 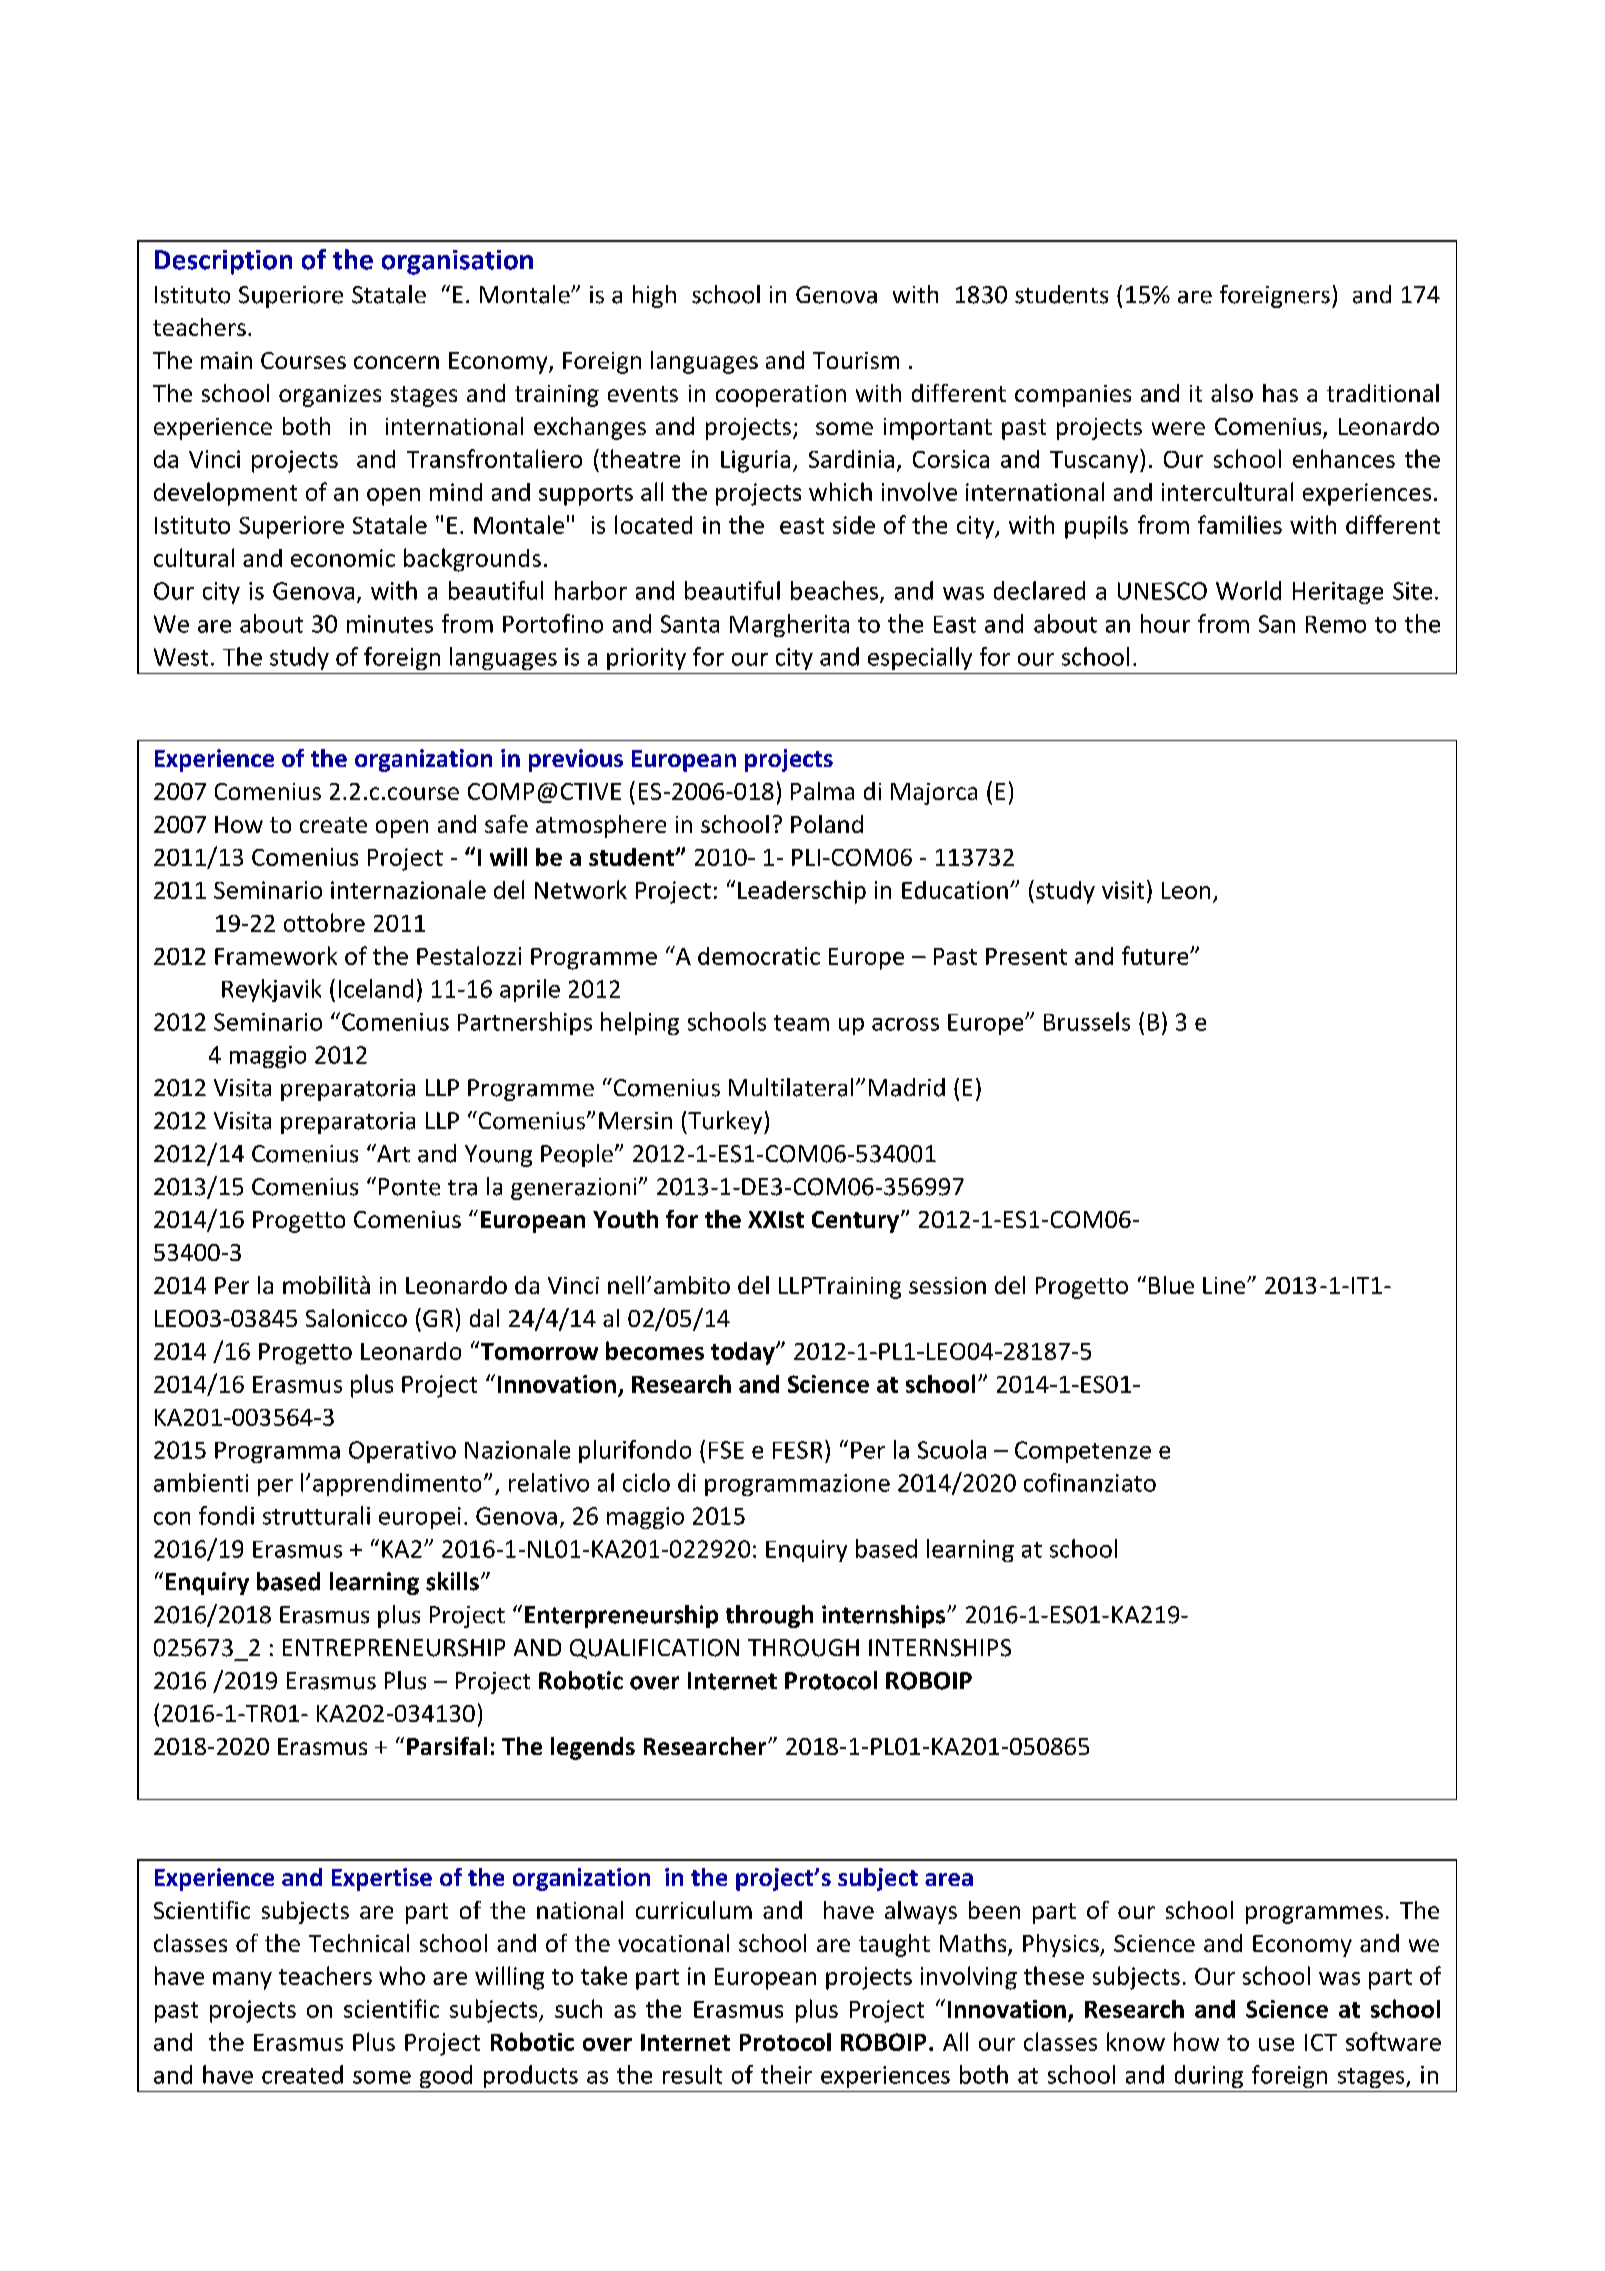 What do you see at coordinates (1276, 2044) in the document?
I see `use` at bounding box center [1276, 2044].
